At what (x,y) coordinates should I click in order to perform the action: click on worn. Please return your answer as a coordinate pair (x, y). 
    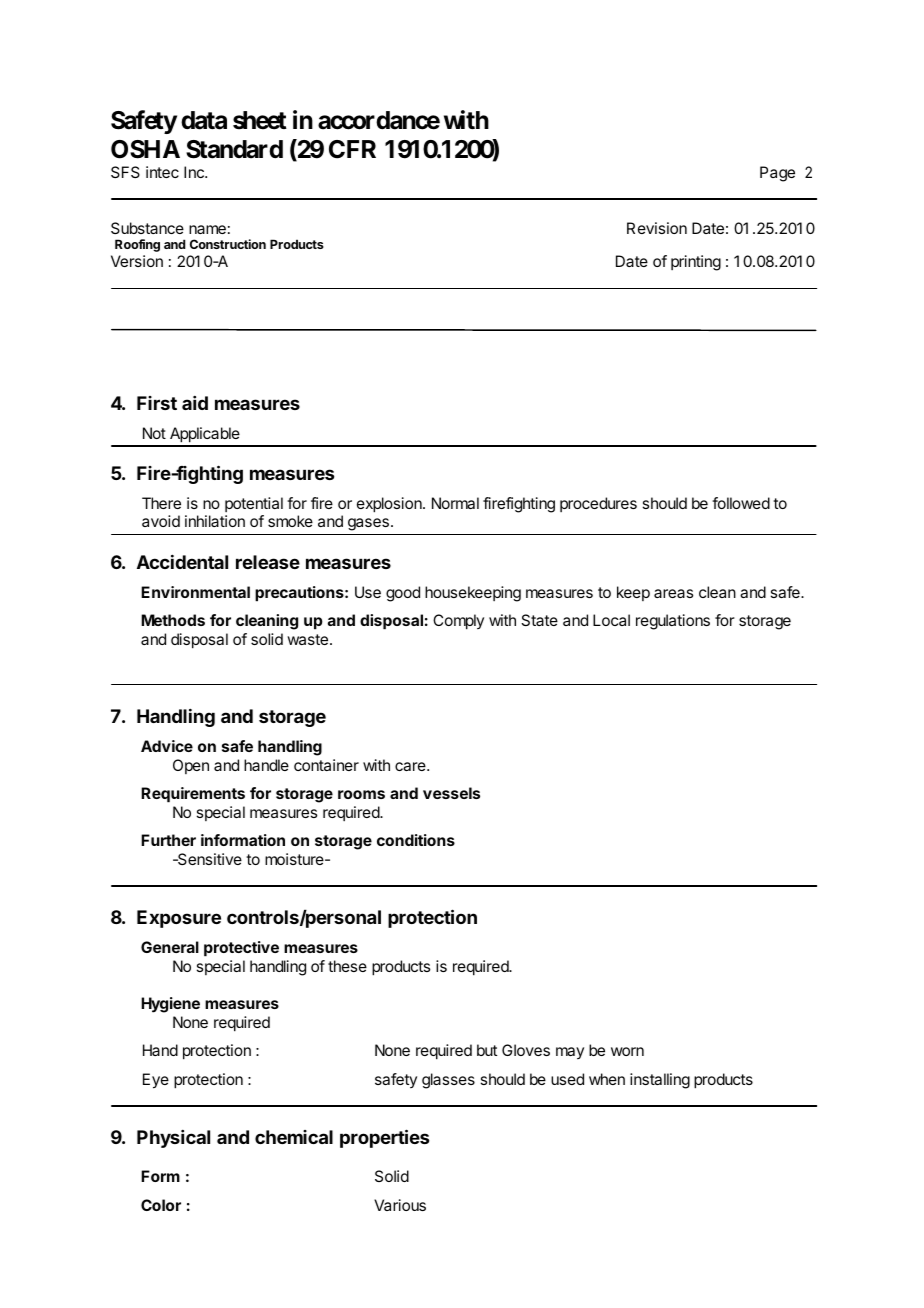
    Looking at the image, I should click on (627, 1051).
